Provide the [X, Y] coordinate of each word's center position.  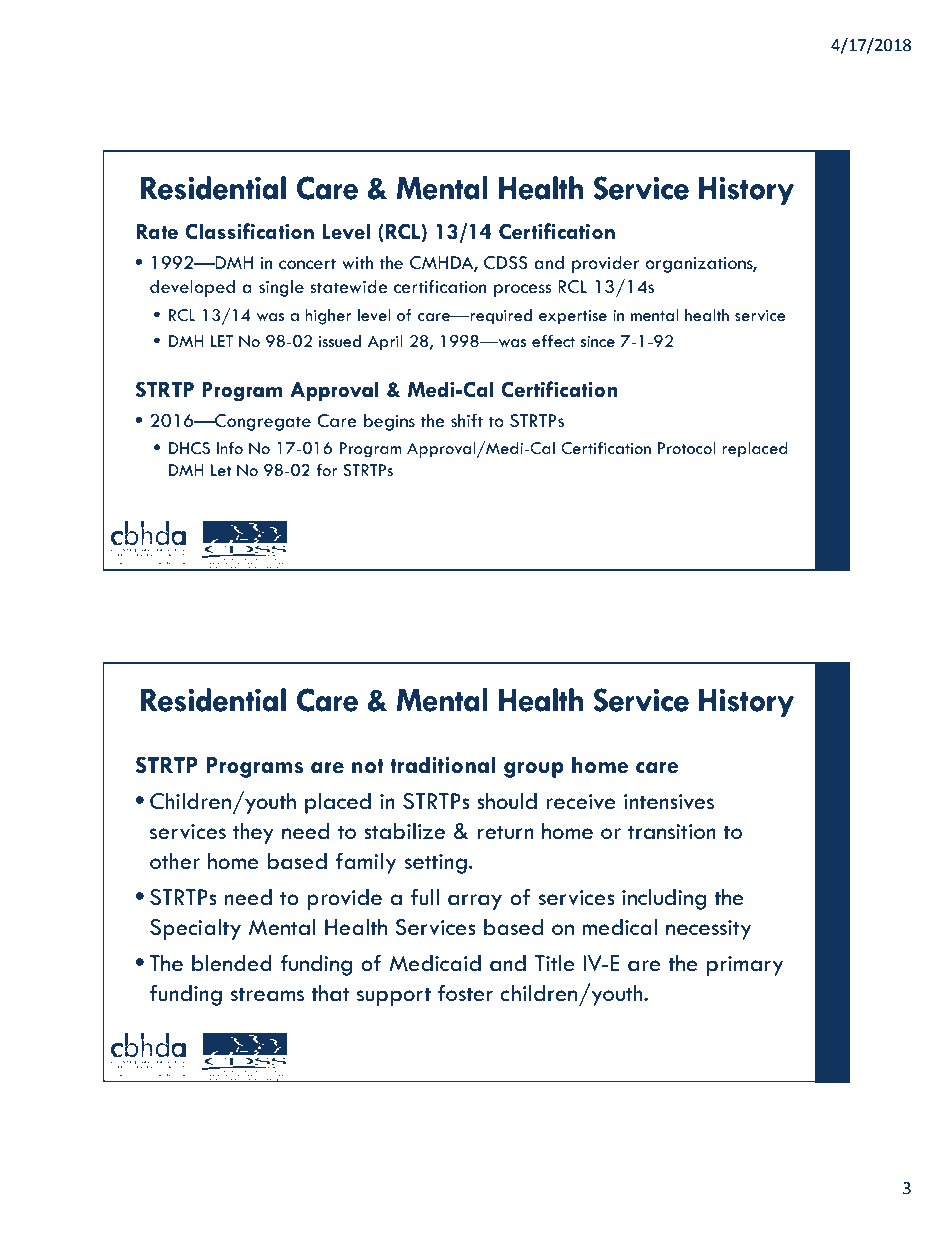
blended [232, 963]
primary [745, 966]
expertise [573, 317]
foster [465, 993]
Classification [249, 231]
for [326, 470]
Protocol [687, 448]
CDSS [506, 263]
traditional [442, 765]
